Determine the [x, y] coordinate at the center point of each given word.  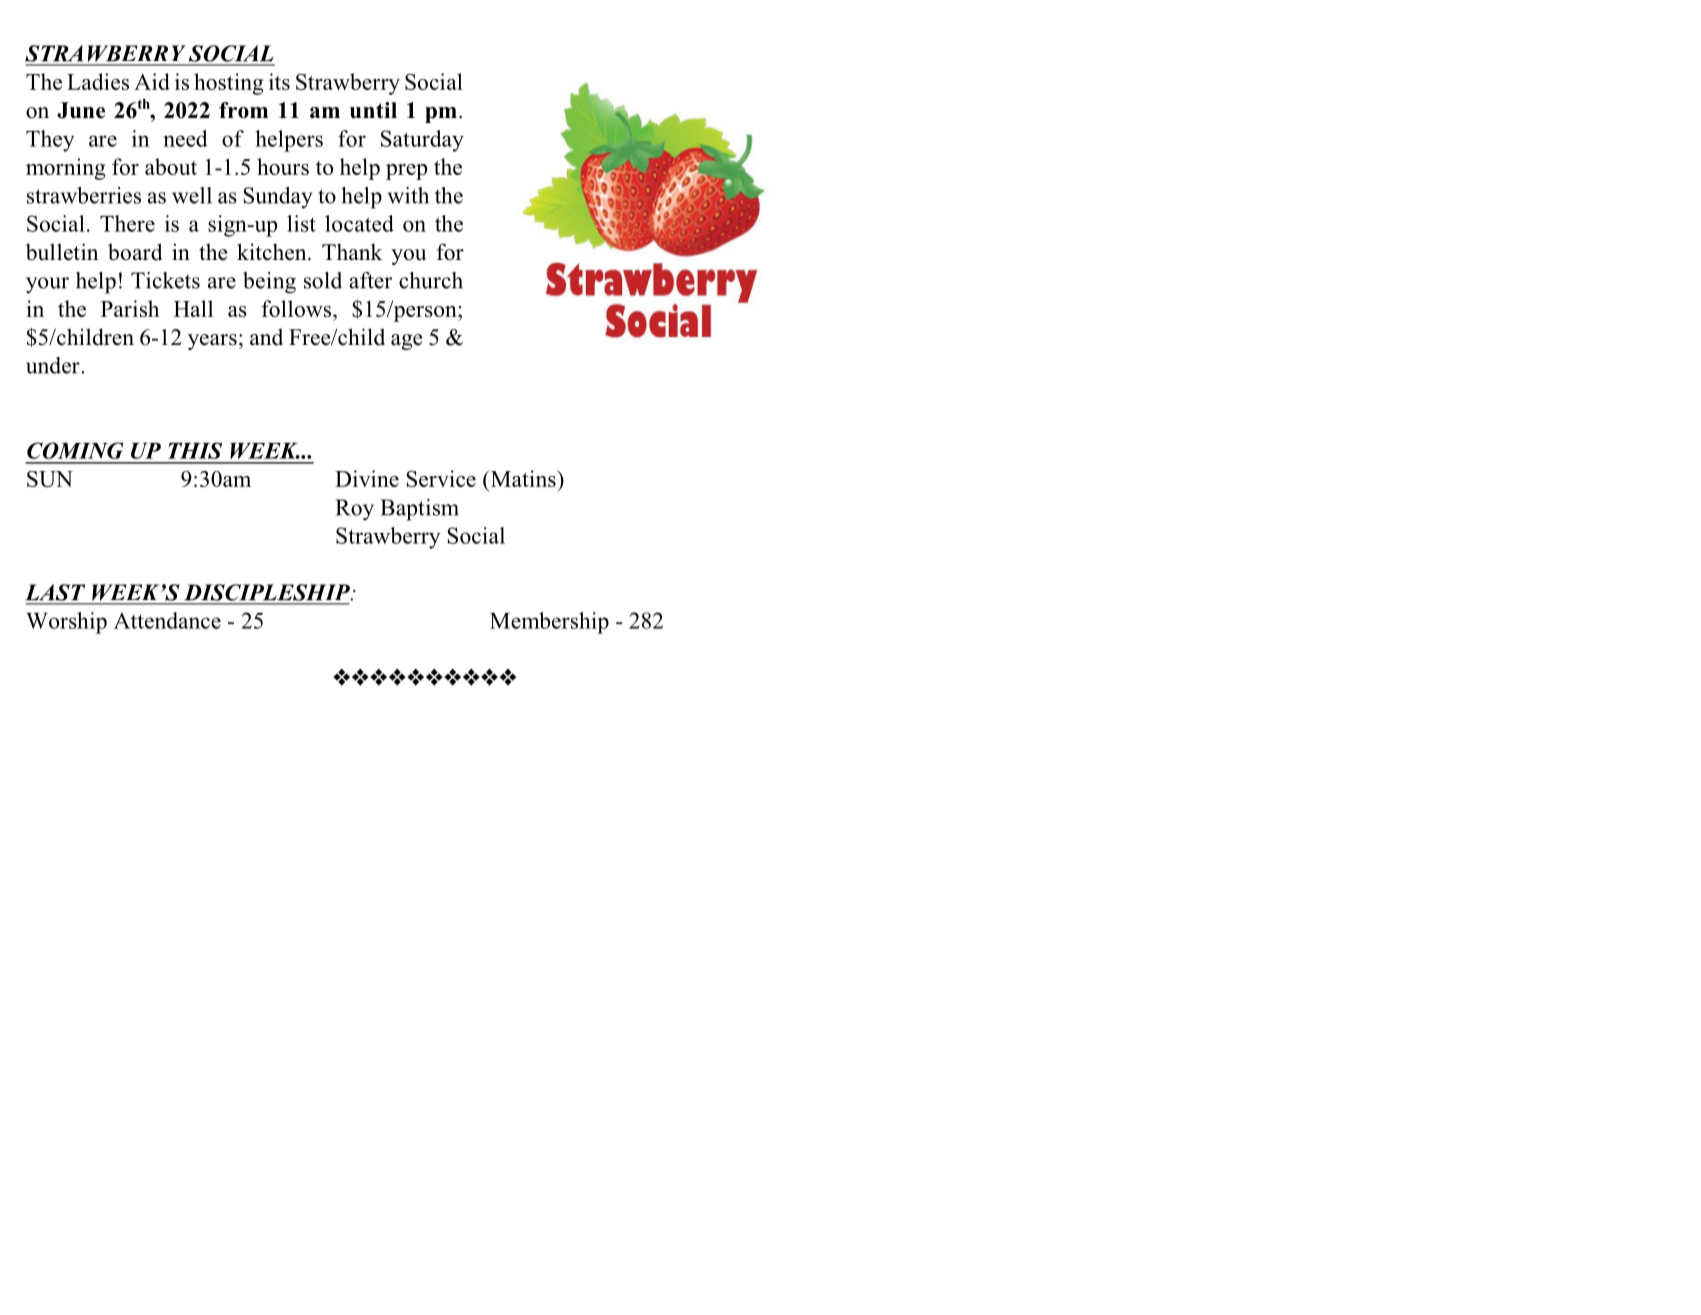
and [266, 337]
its [279, 81]
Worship [66, 623]
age [406, 342]
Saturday [422, 141]
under [54, 365]
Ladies [98, 81]
